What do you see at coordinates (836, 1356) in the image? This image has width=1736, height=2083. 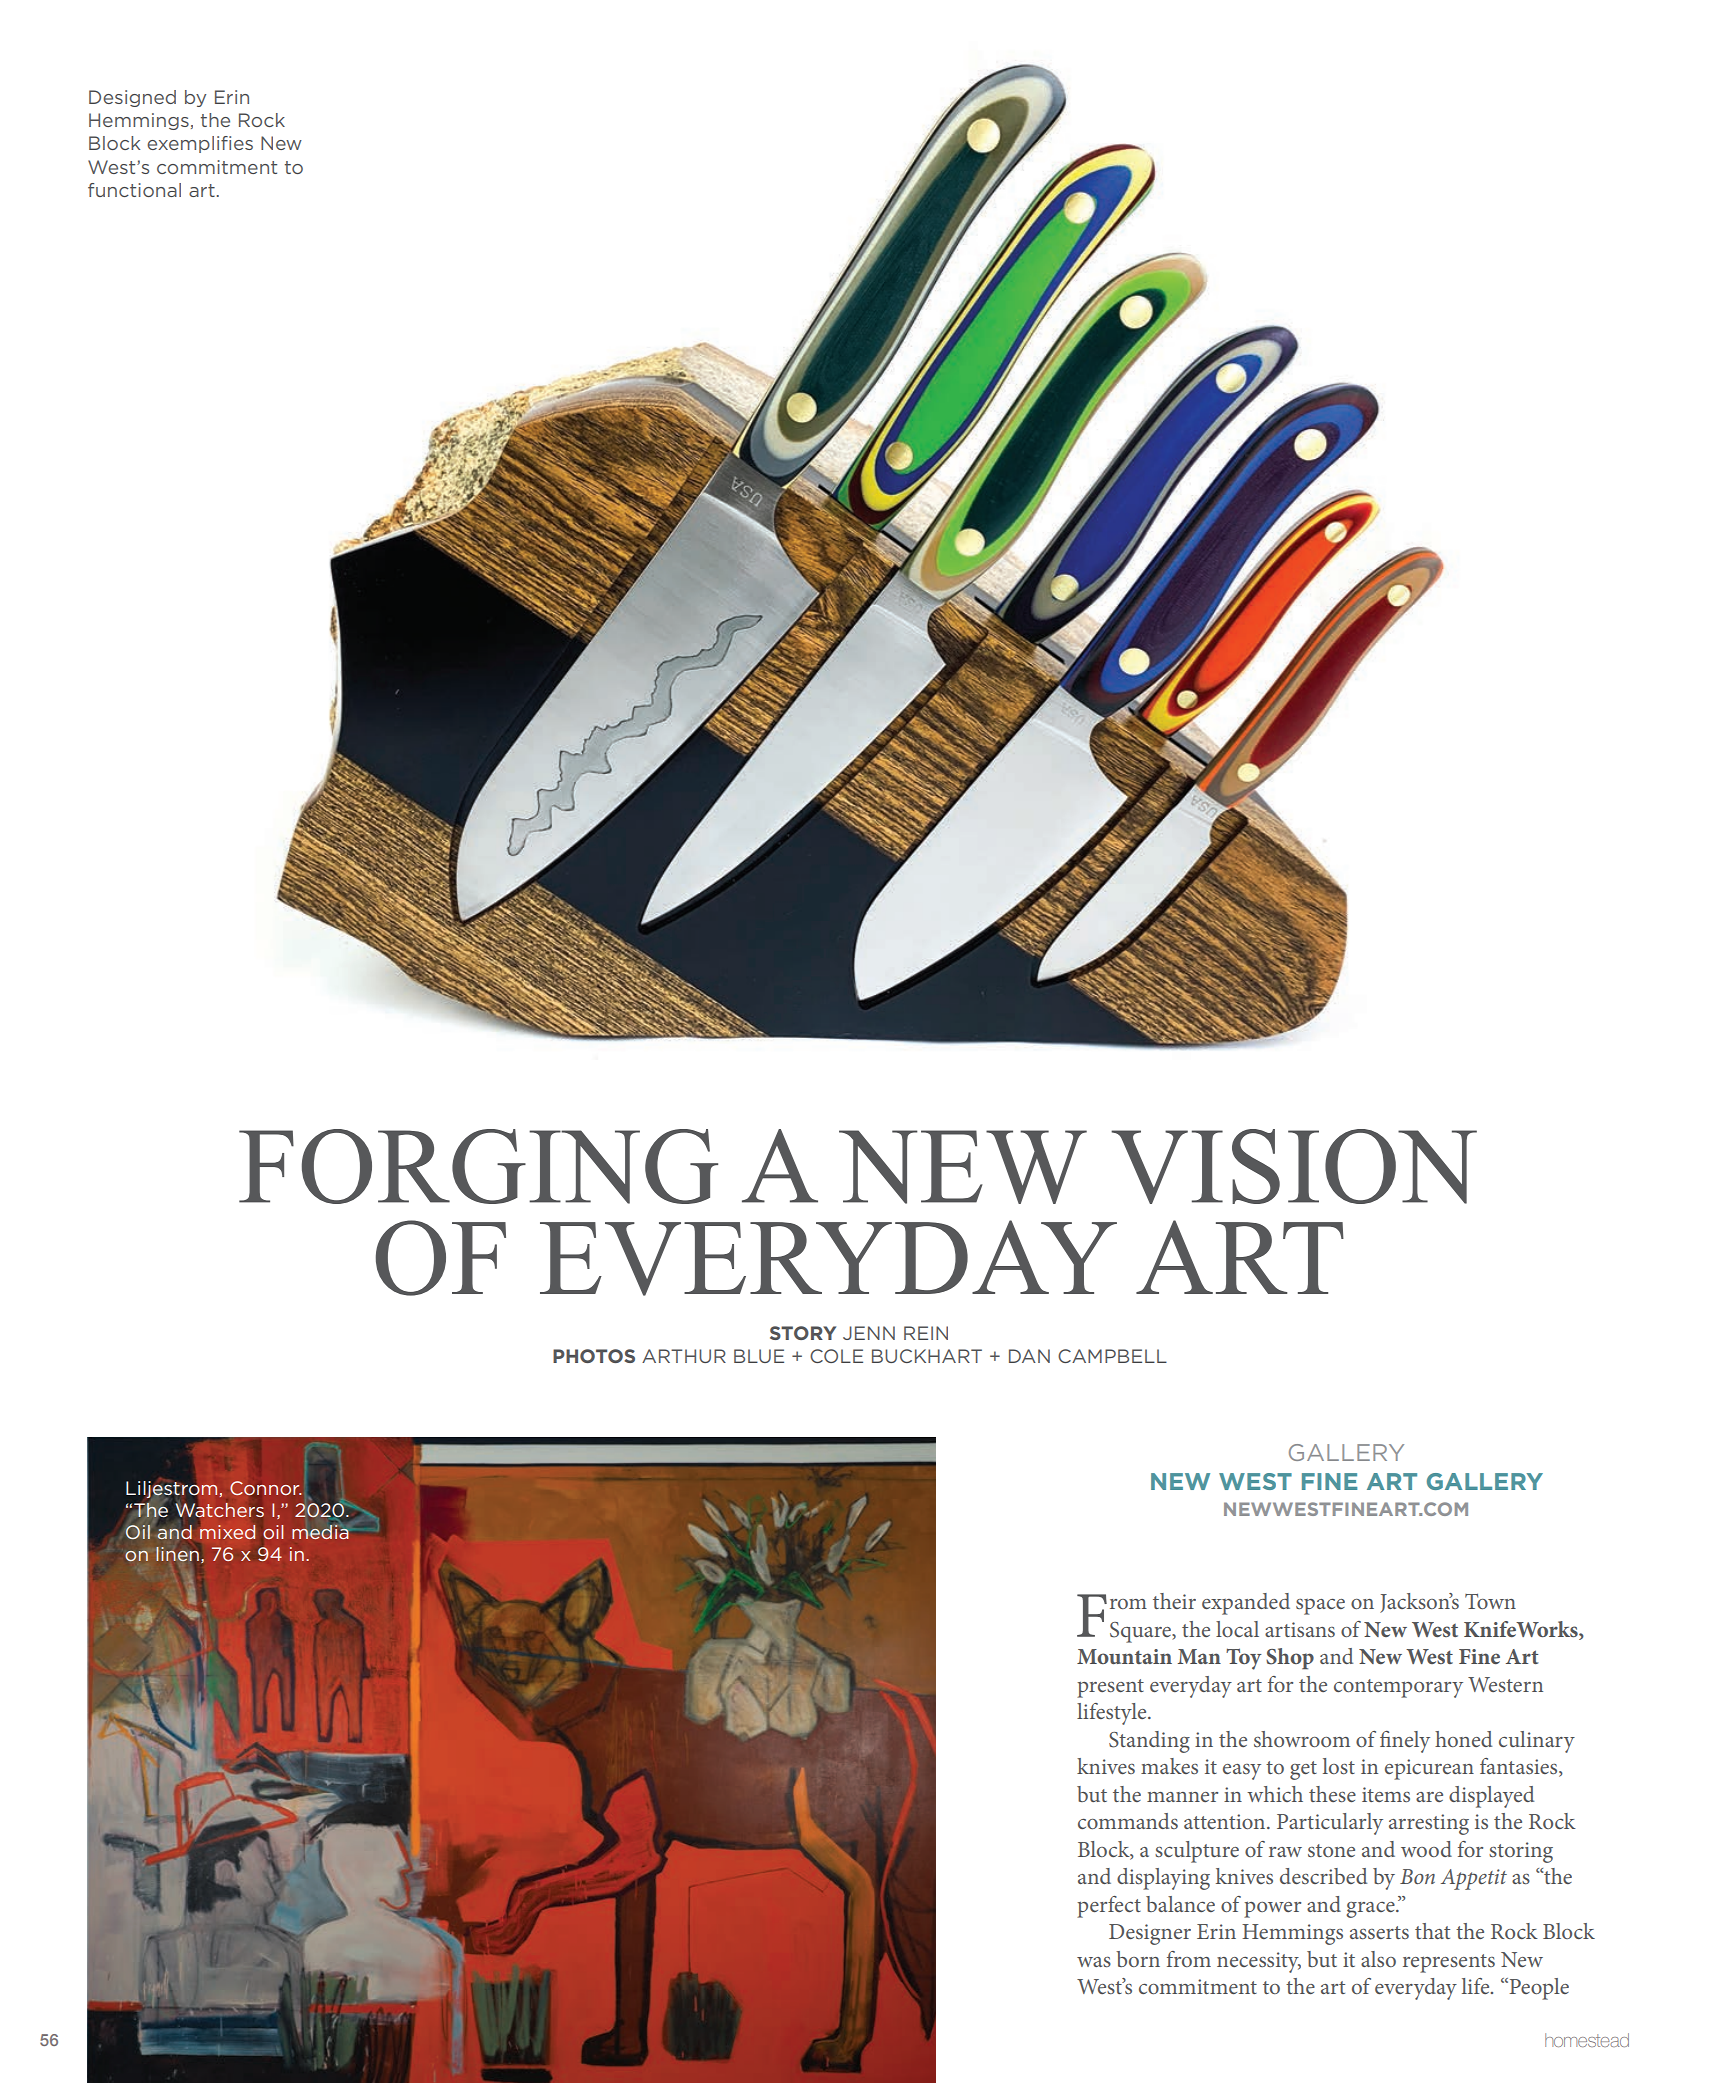 I see `COLE` at bounding box center [836, 1356].
